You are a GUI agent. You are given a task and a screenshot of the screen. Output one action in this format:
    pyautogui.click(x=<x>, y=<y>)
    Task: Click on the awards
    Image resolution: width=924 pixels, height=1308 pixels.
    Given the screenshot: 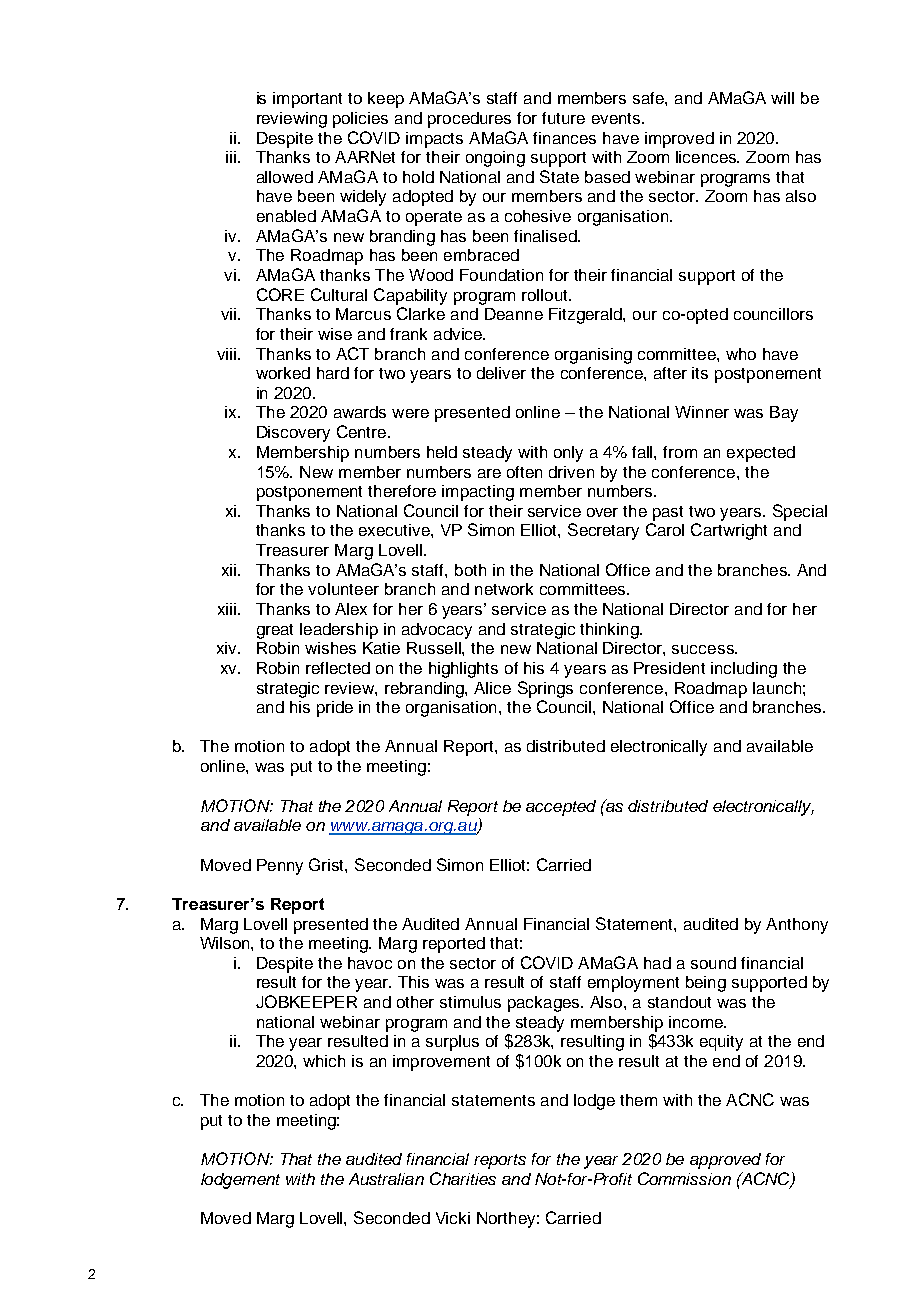 What is the action you would take?
    pyautogui.click(x=360, y=412)
